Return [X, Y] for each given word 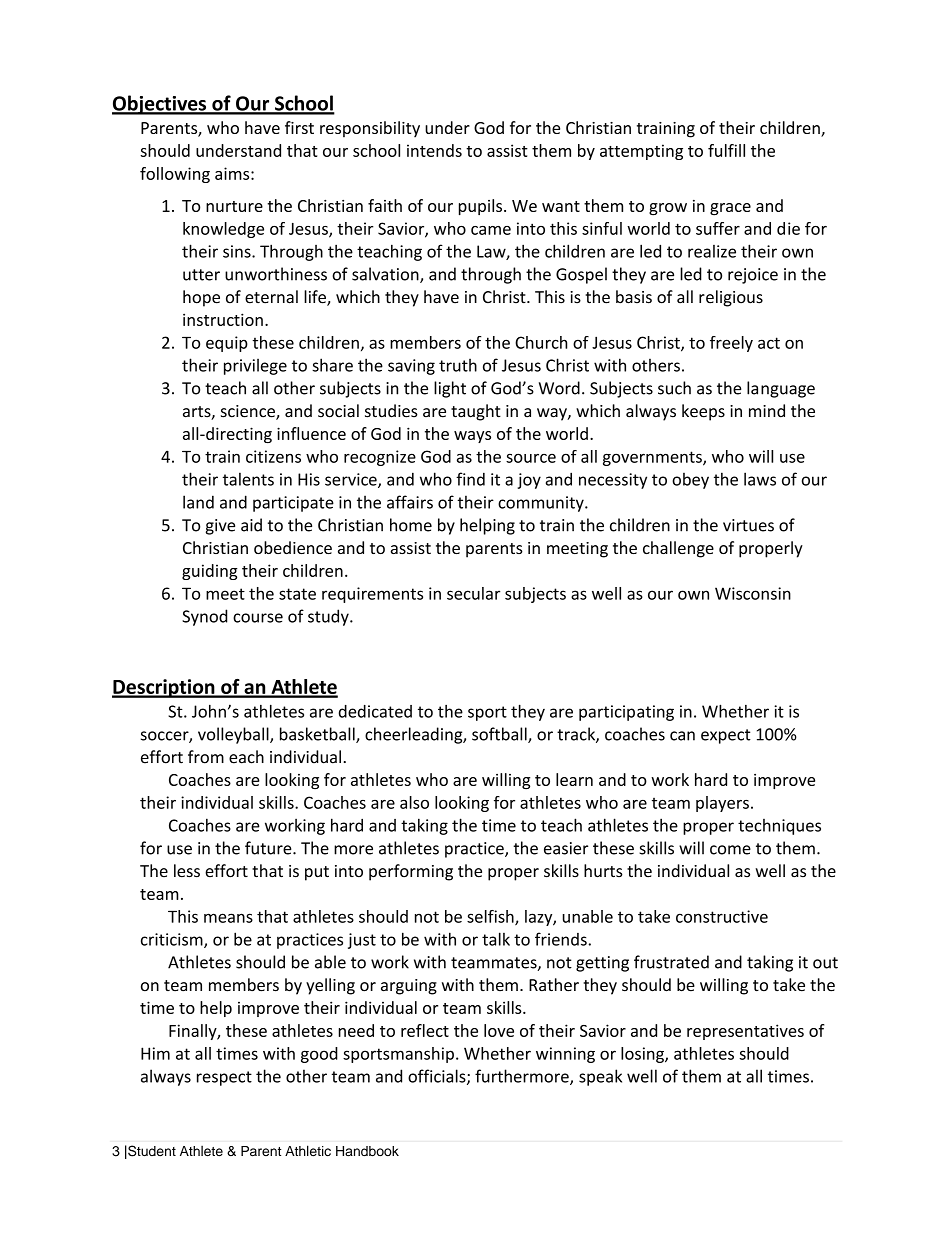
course [258, 618]
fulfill [726, 150]
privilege [255, 366]
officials [438, 1077]
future [269, 848]
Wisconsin [753, 593]
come [730, 850]
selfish [491, 917]
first [299, 127]
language [781, 389]
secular [473, 593]
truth [458, 365]
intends [434, 150]
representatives [745, 1032]
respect [224, 1078]
